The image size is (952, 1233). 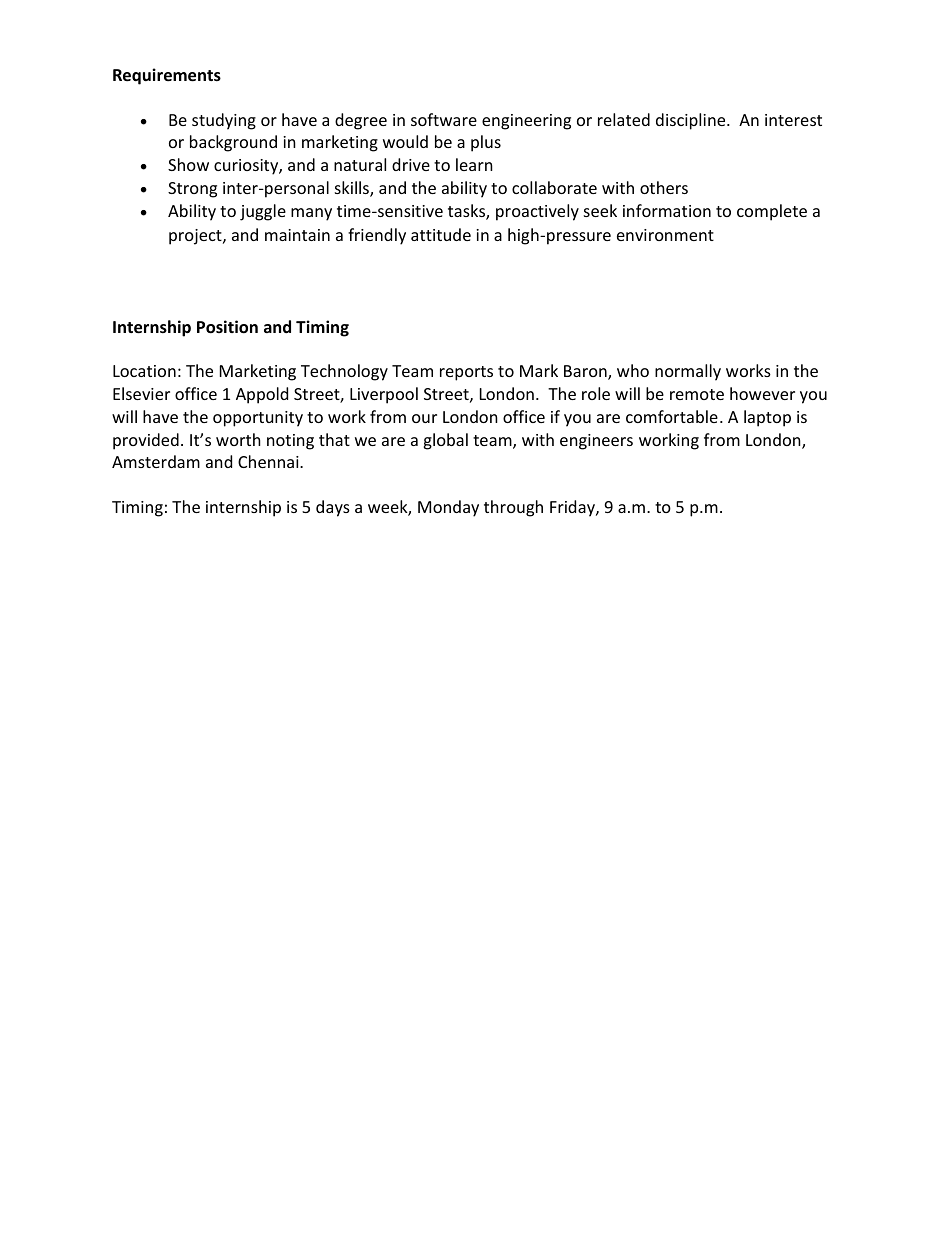 I want to click on Elsevier, so click(x=141, y=393).
